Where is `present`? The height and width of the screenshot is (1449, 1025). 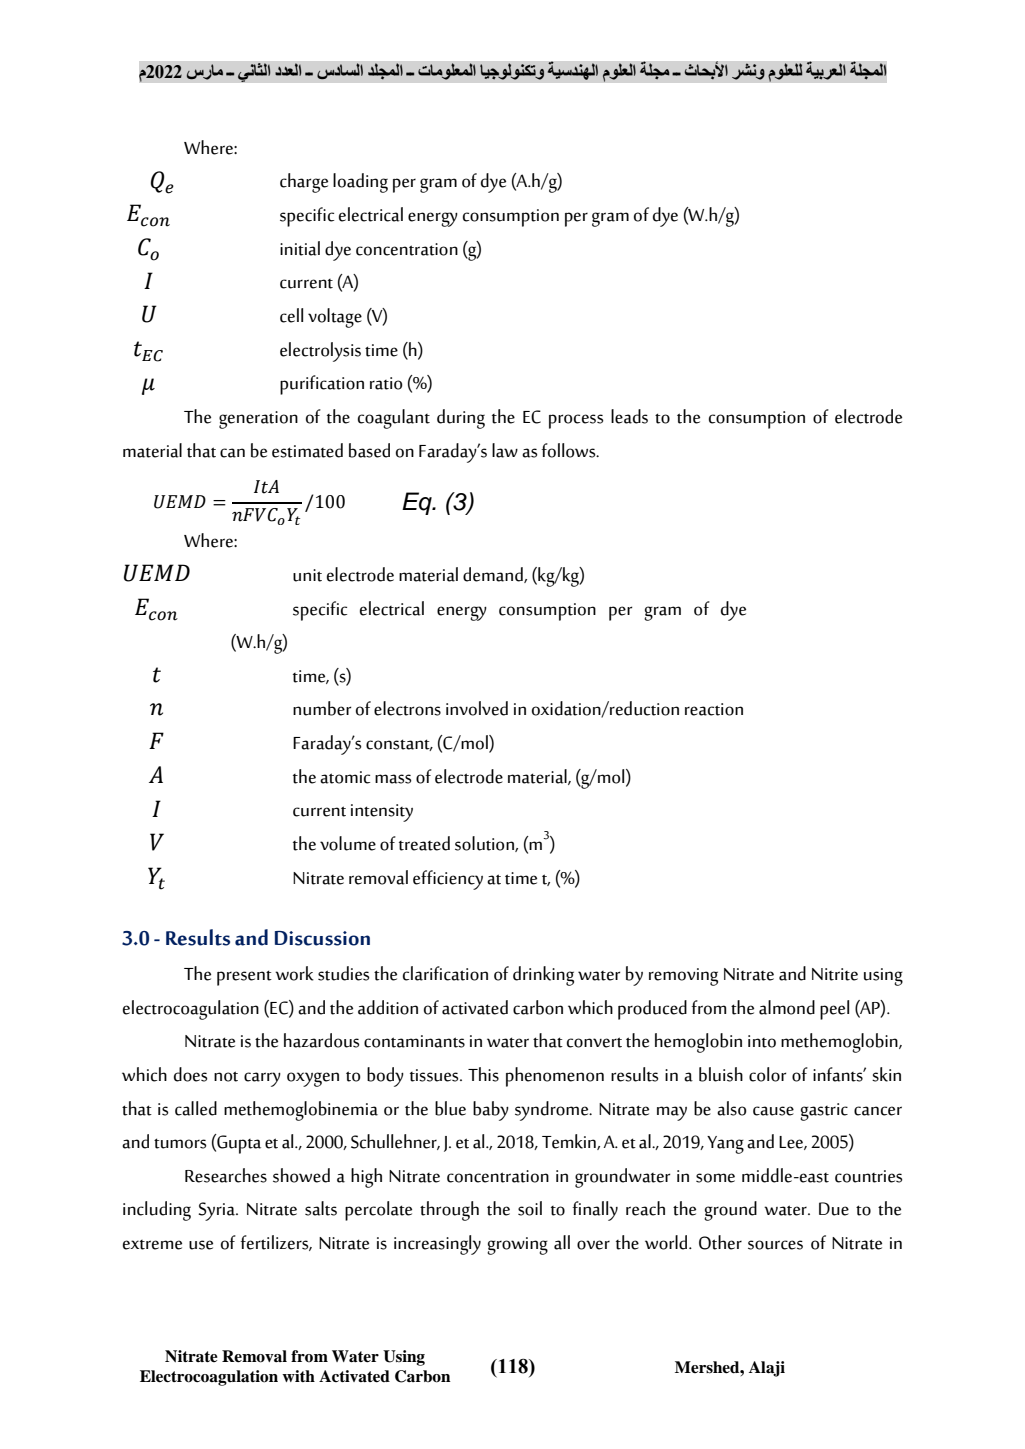
present is located at coordinates (244, 978).
